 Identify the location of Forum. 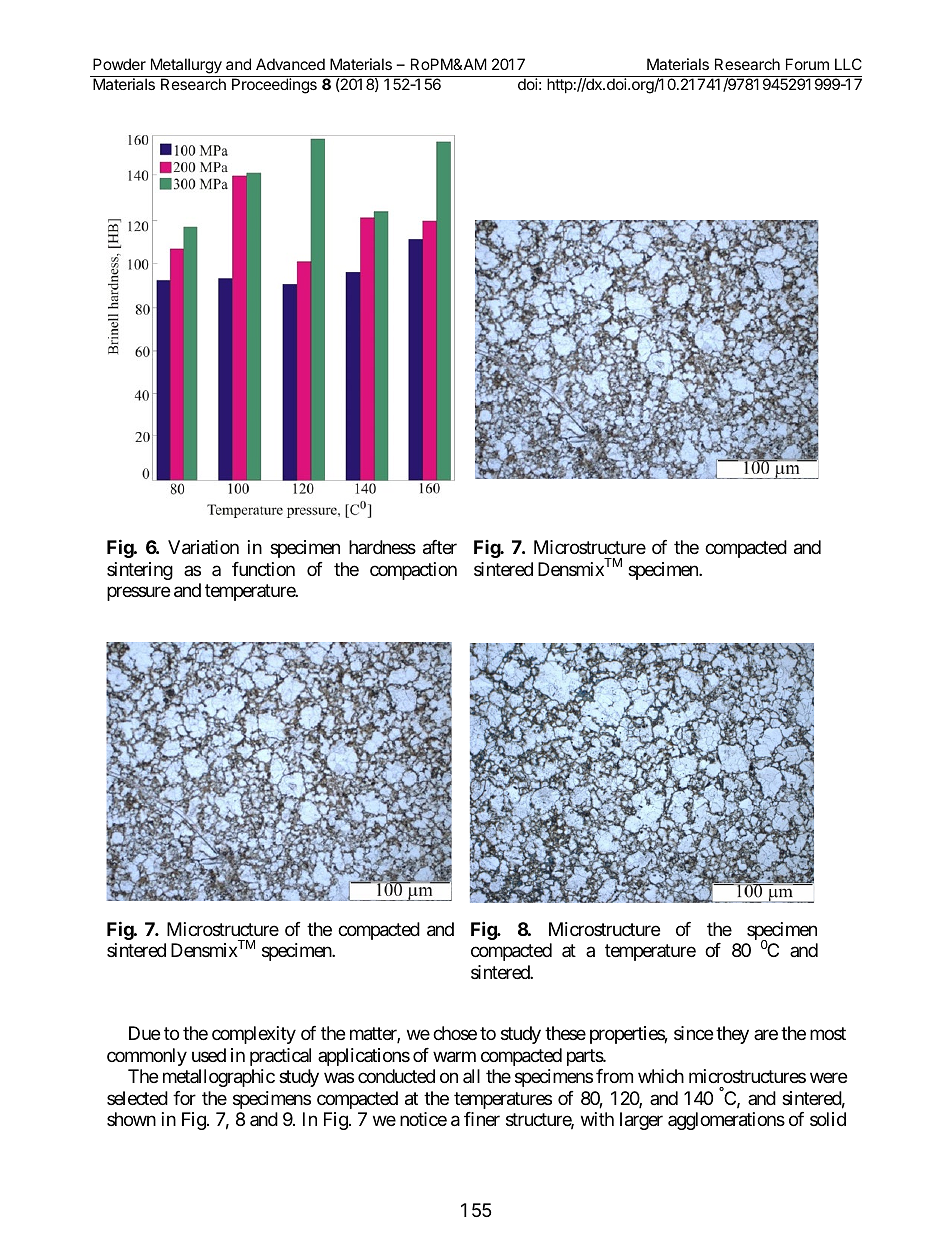
(807, 64).
